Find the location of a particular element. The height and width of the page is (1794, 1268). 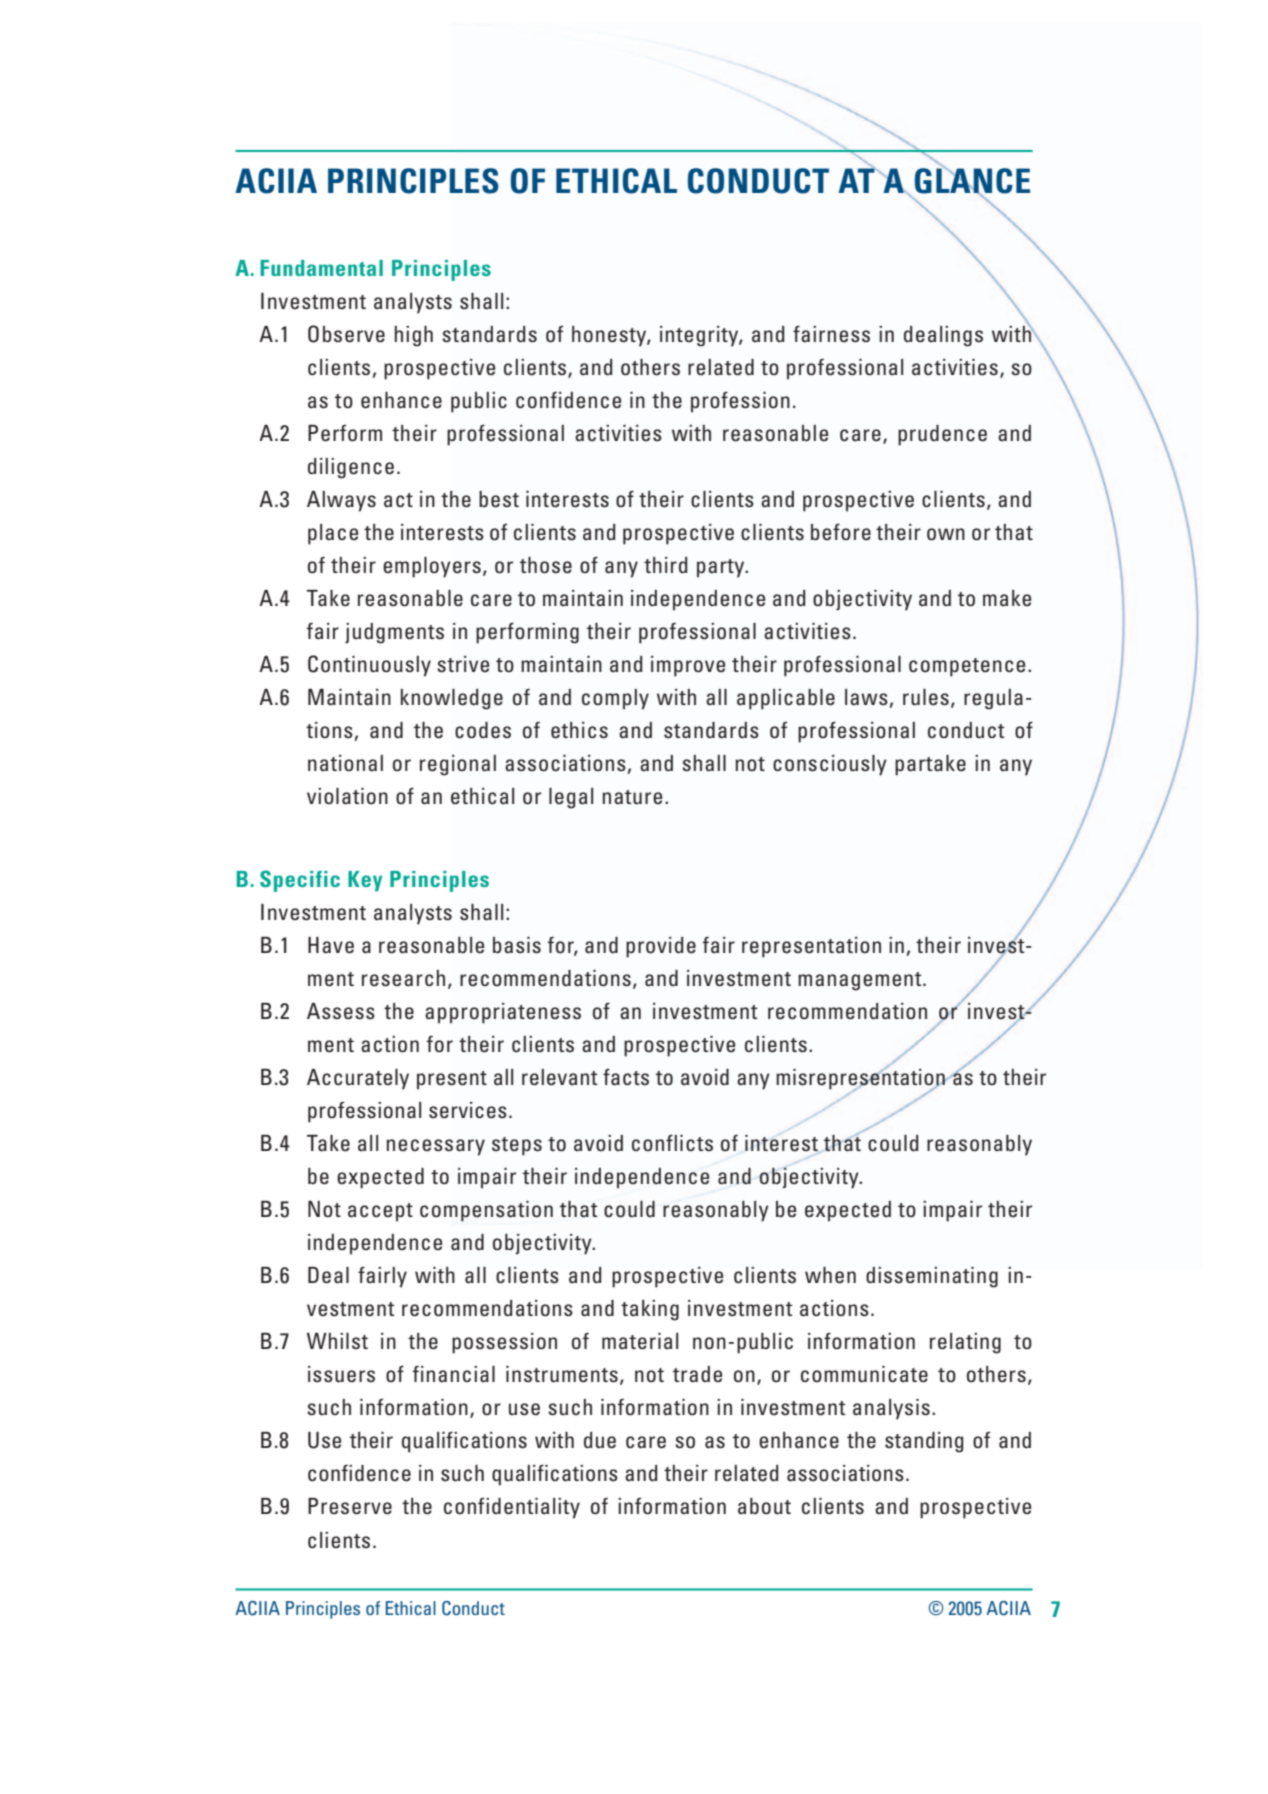

Observe is located at coordinates (346, 334).
